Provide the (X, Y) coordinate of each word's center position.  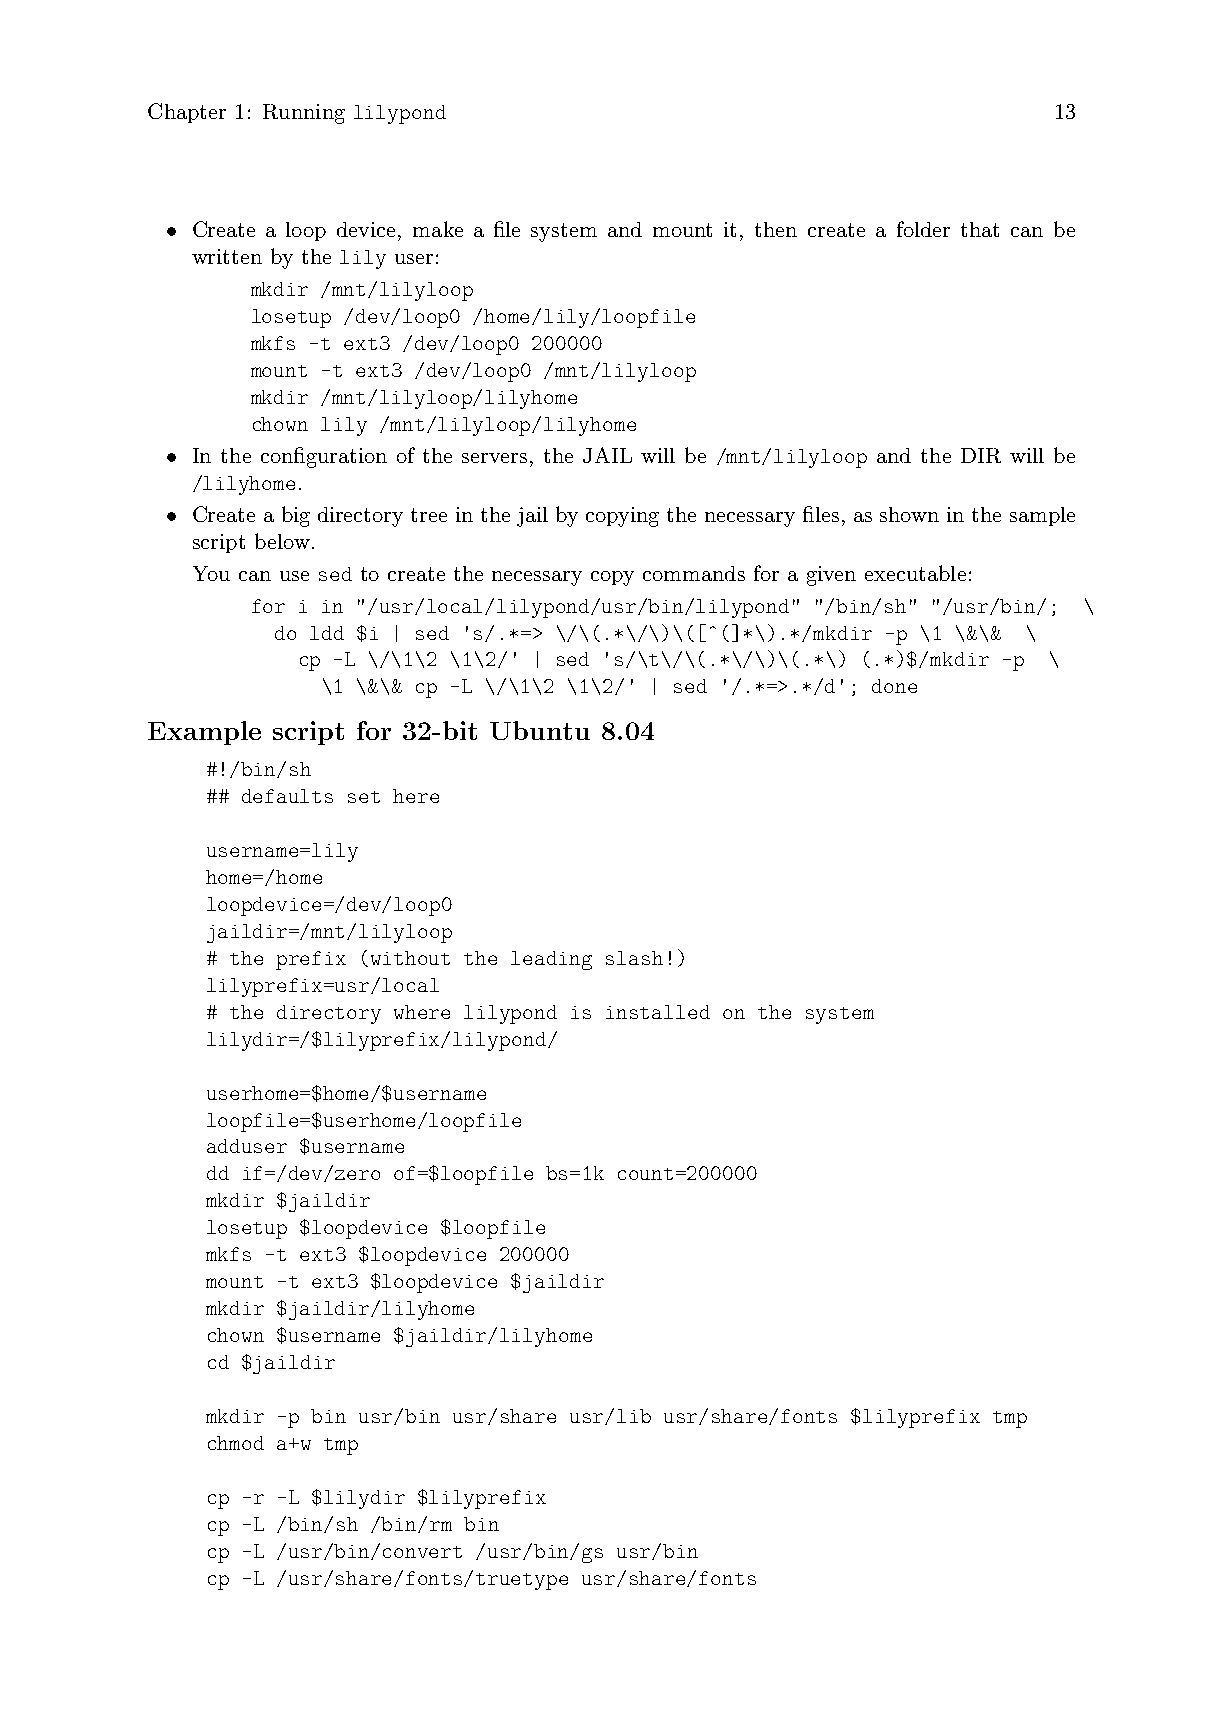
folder (923, 229)
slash (634, 958)
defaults (287, 796)
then (776, 229)
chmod (236, 1443)
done (894, 686)
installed (658, 1012)
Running (304, 114)
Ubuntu (540, 730)
